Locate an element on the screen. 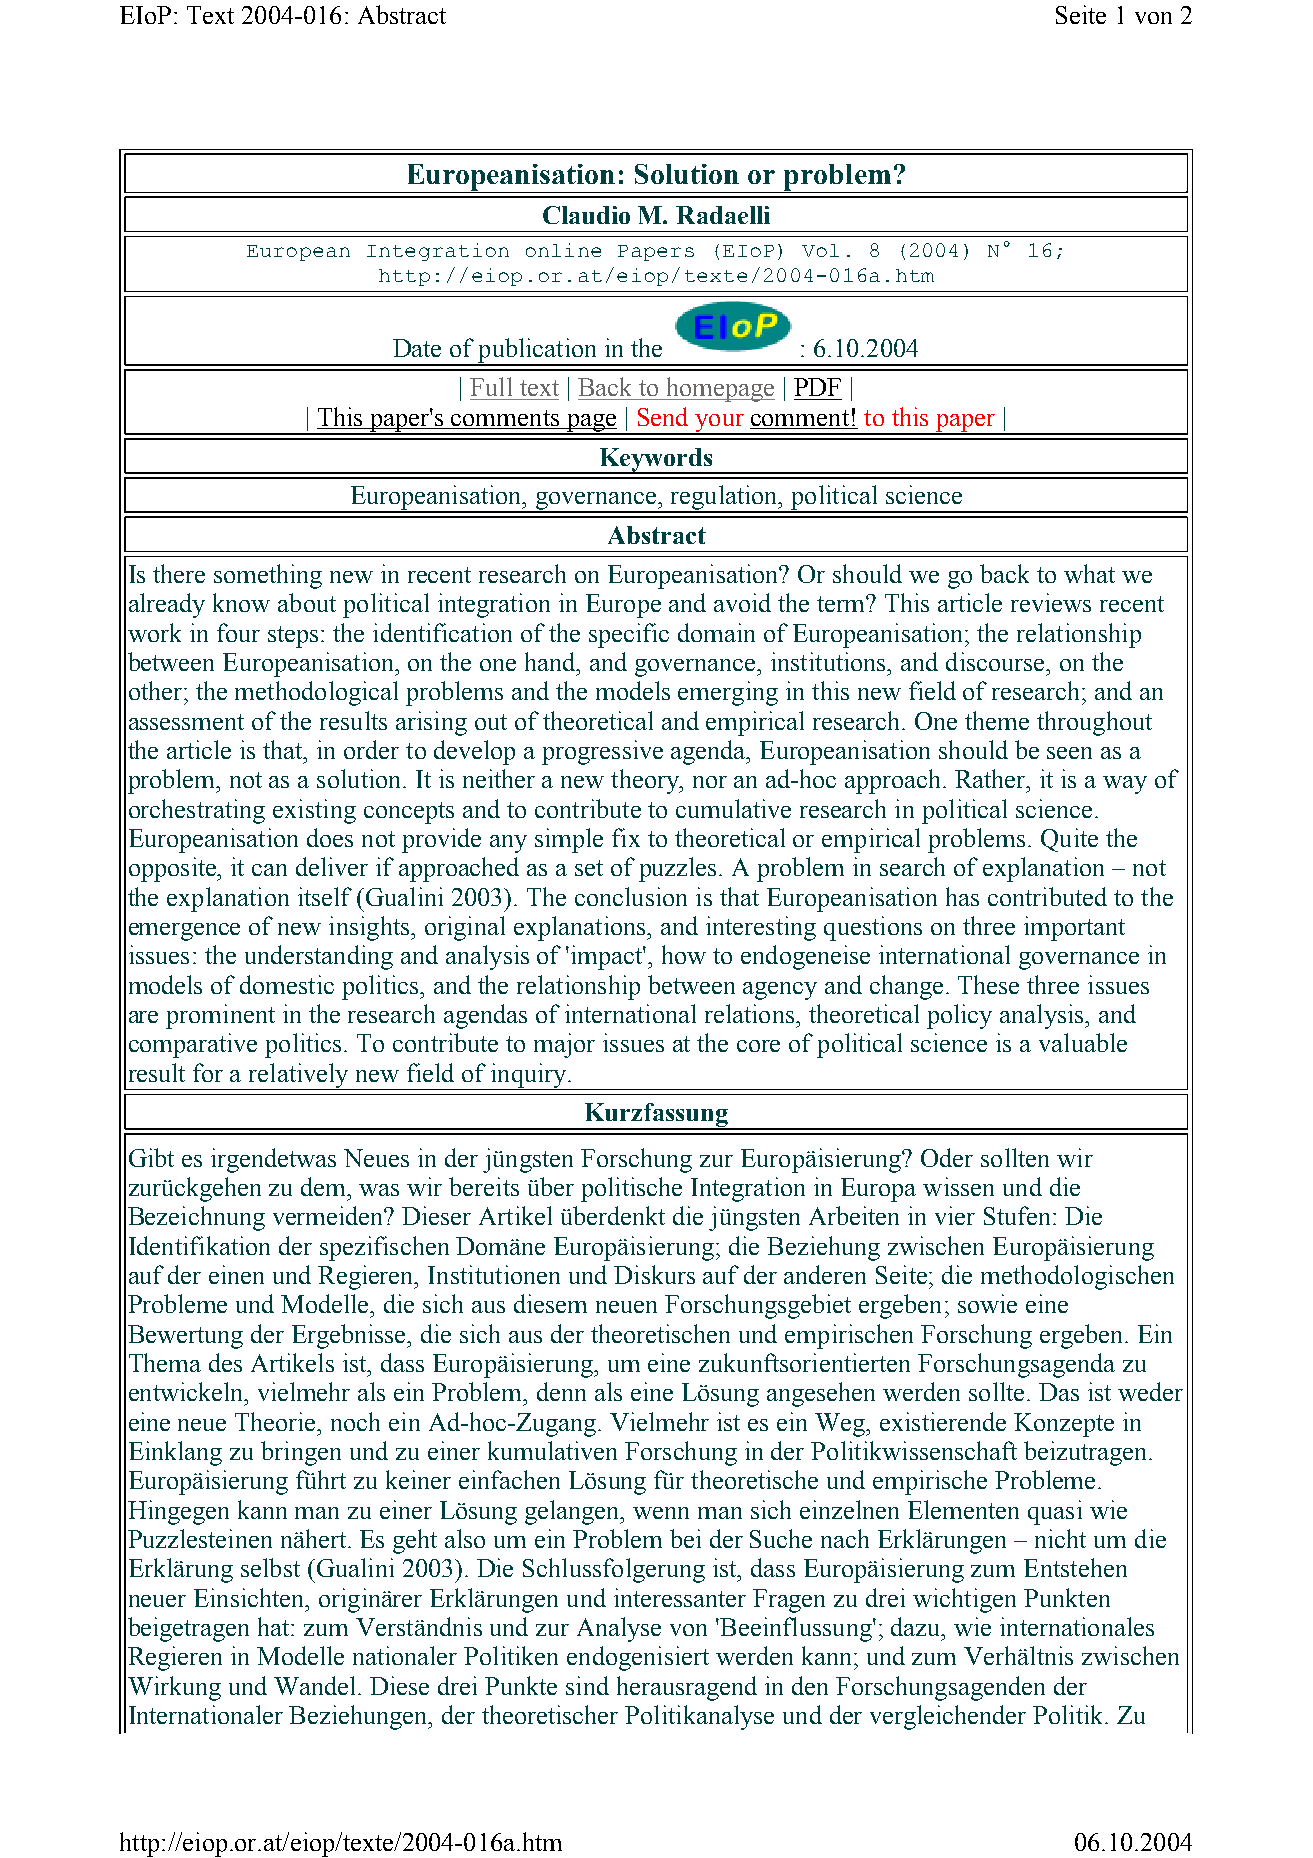  Wandel is located at coordinates (316, 1685).
